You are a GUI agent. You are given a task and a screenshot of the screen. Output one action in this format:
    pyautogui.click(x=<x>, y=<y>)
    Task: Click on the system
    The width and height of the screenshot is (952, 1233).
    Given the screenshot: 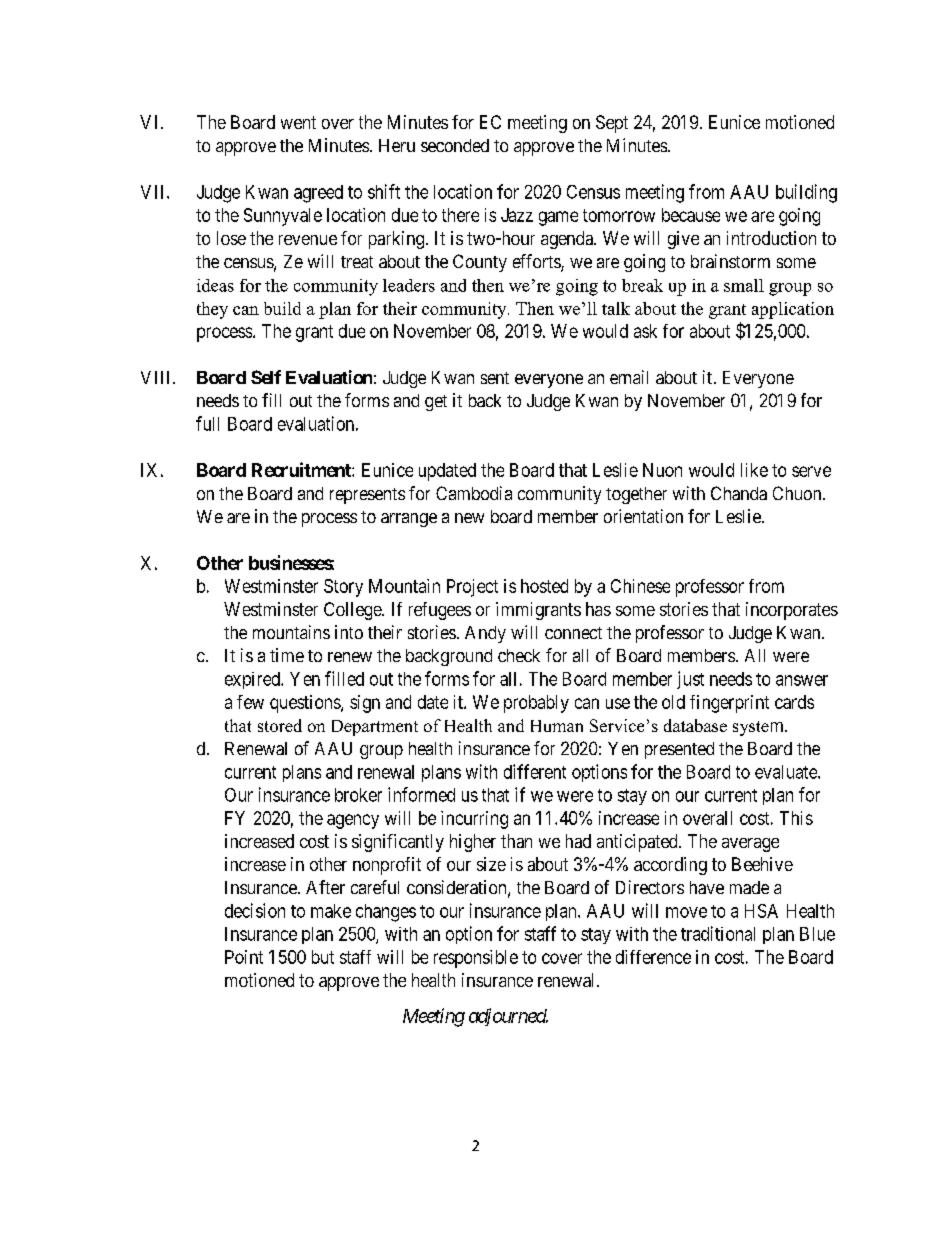 What is the action you would take?
    pyautogui.click(x=759, y=728)
